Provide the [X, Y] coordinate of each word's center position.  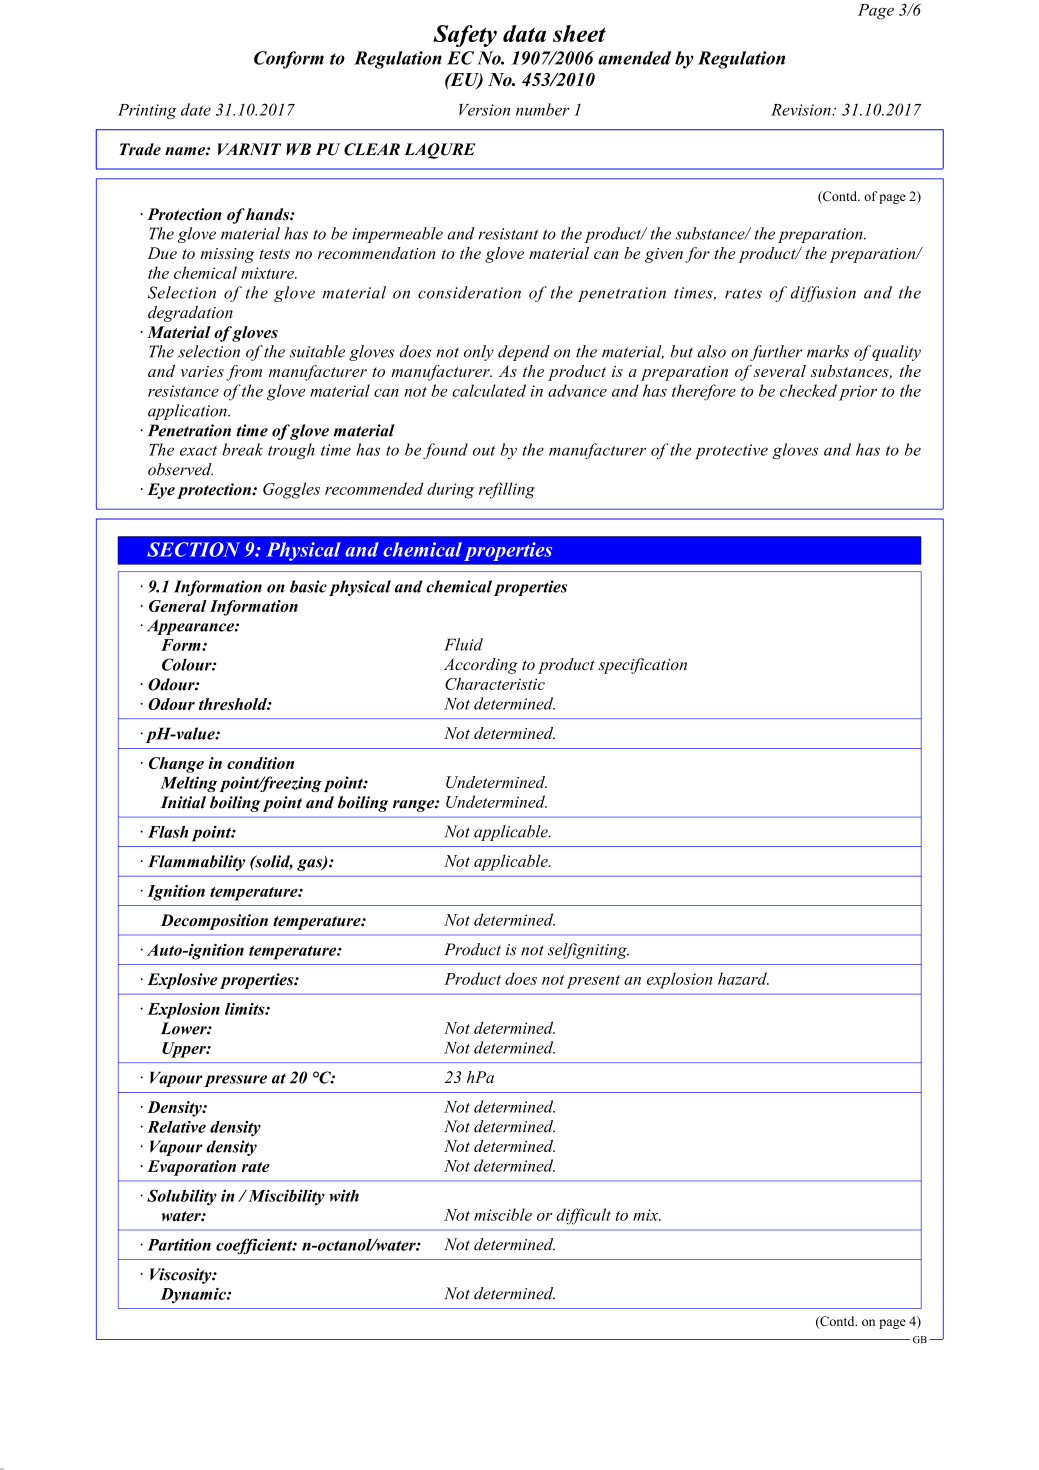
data [524, 33]
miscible [503, 1214]
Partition [179, 1244]
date [196, 109]
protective [731, 451]
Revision [802, 110]
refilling [507, 490]
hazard [743, 978]
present [593, 982]
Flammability [196, 863]
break [242, 449]
